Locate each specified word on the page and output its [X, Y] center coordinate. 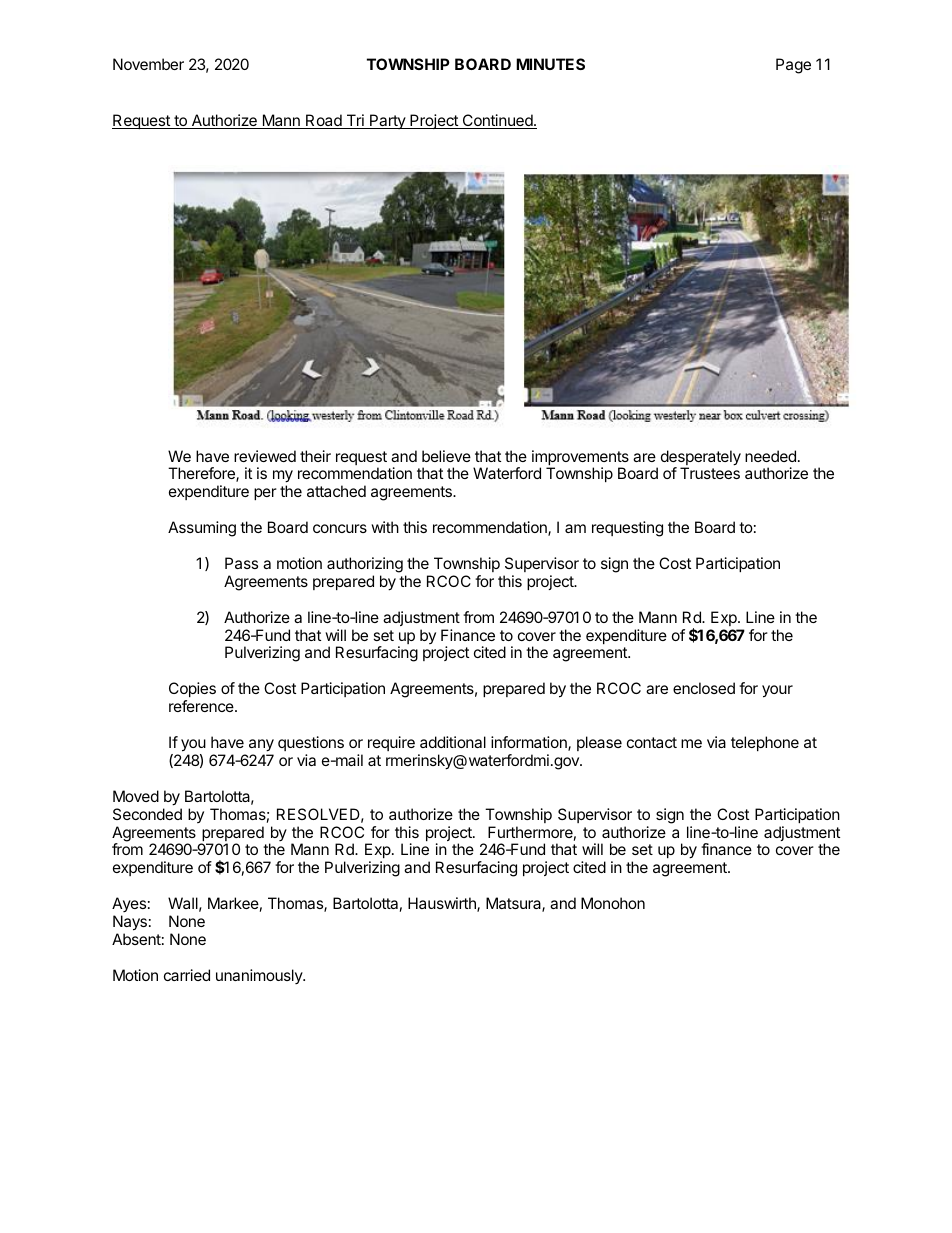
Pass [241, 563]
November [148, 64]
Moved [136, 796]
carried [187, 975]
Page [793, 66]
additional [453, 742]
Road [324, 121]
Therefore [202, 474]
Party [387, 121]
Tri [355, 121]
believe [446, 456]
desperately [701, 459]
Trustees [710, 473]
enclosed [704, 688]
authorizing [365, 565]
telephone [765, 743]
